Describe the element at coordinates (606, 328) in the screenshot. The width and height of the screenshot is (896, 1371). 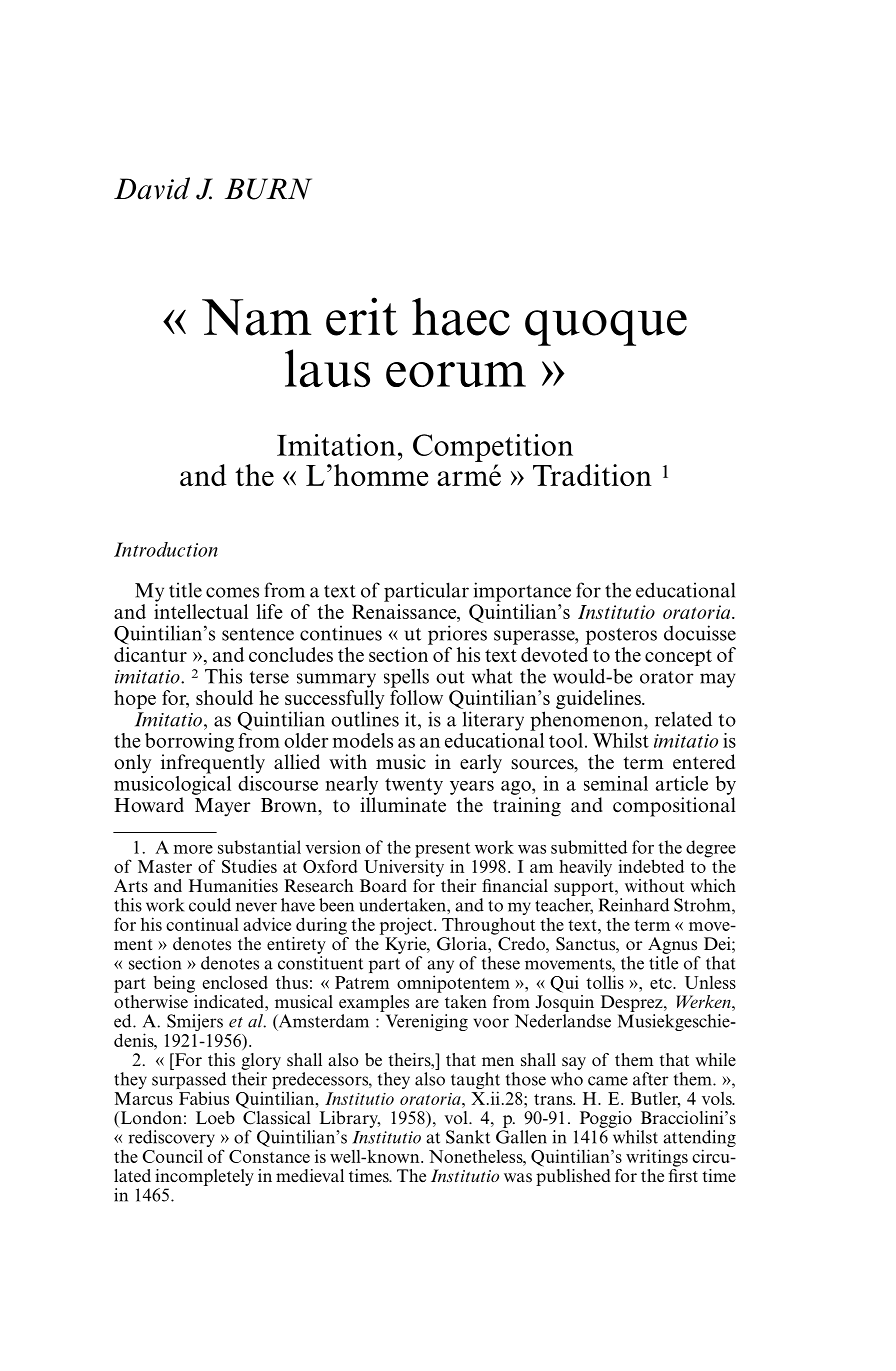
I see `quoque` at that location.
